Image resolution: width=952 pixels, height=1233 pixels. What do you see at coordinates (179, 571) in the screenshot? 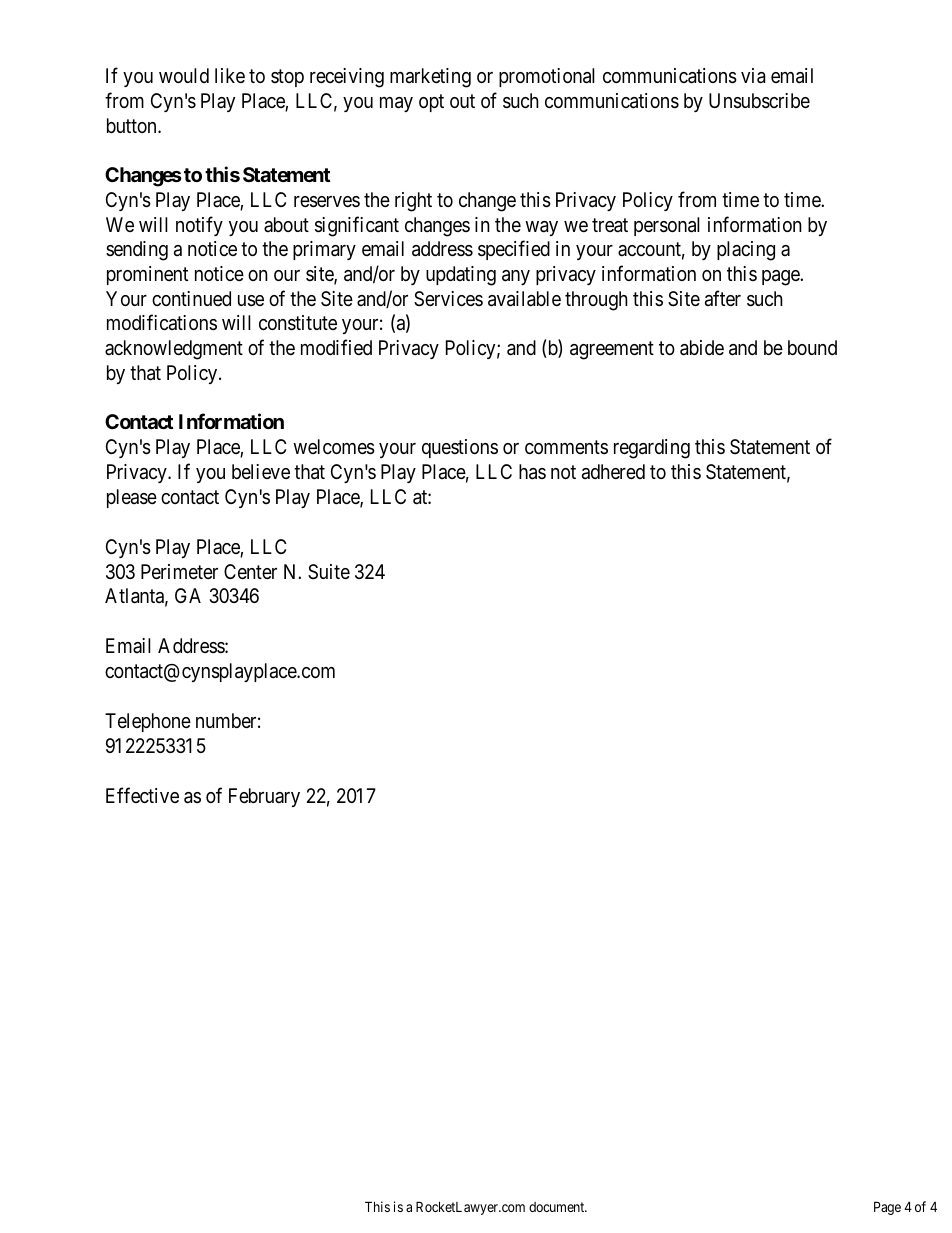
I see `Perimeter` at bounding box center [179, 571].
